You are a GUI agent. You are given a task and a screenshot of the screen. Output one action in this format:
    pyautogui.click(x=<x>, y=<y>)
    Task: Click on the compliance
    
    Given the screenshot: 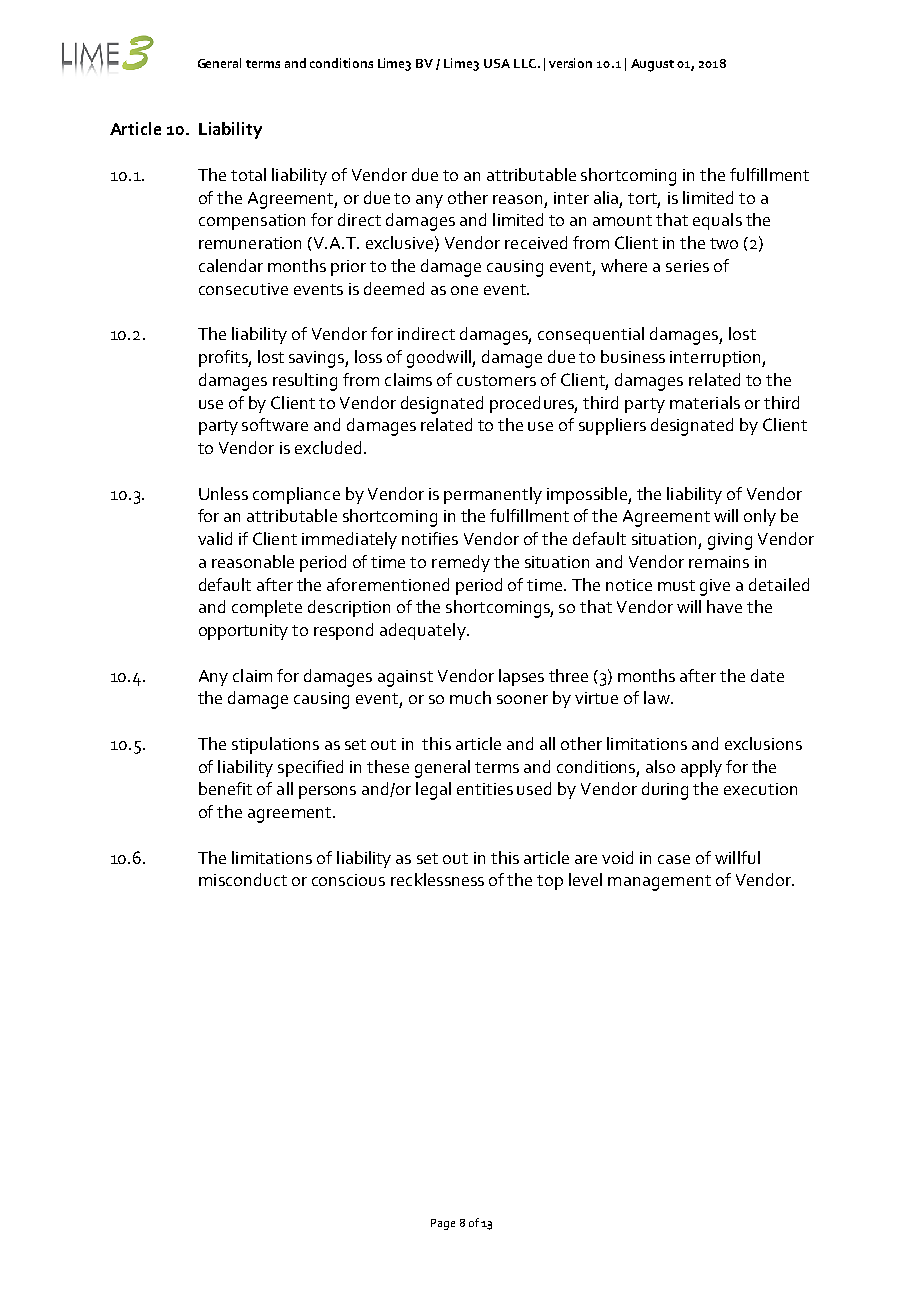 What is the action you would take?
    pyautogui.click(x=296, y=495)
